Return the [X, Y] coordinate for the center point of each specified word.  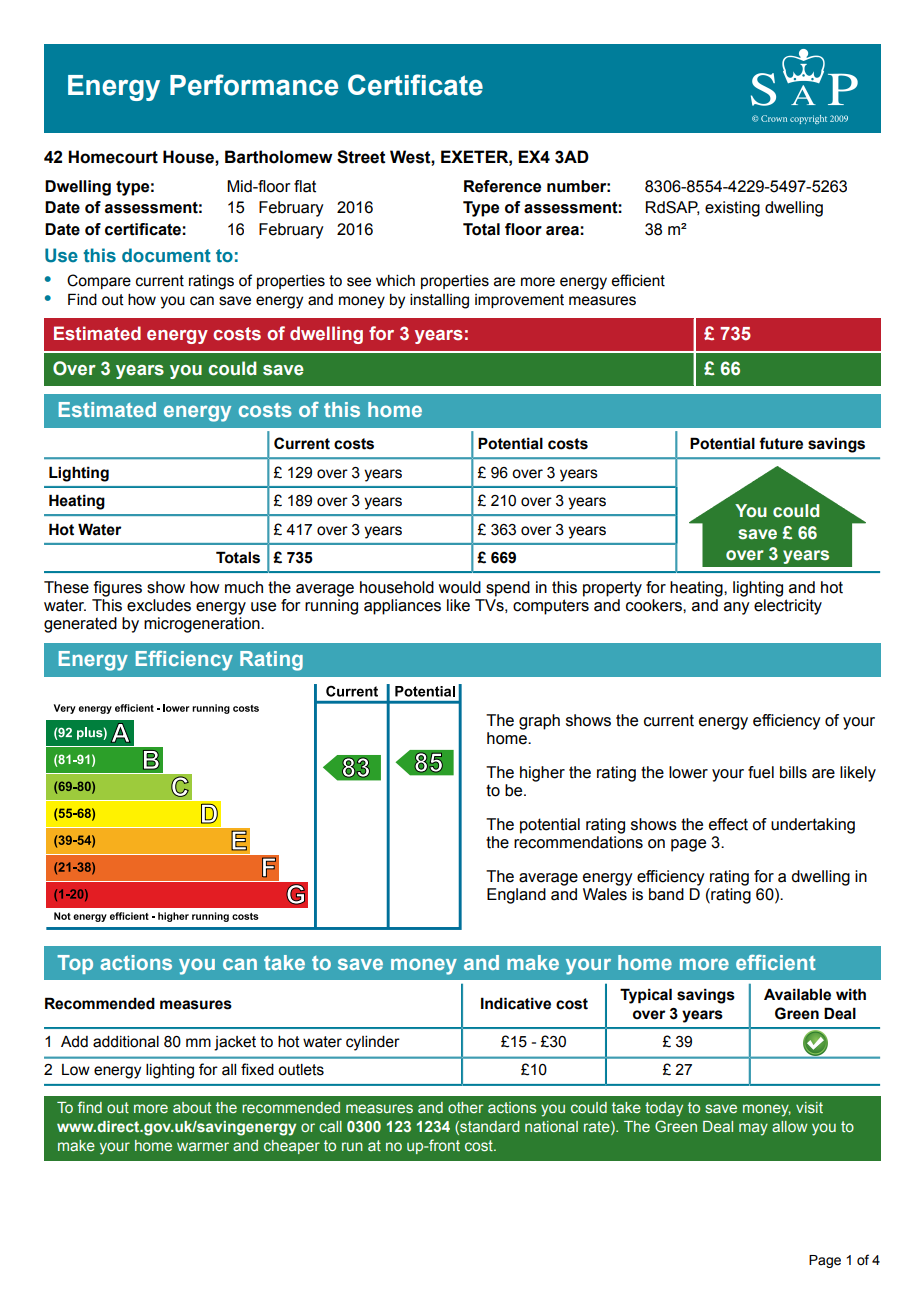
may [753, 1129]
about [192, 1107]
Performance [254, 85]
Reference [502, 186]
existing [732, 209]
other [466, 1107]
